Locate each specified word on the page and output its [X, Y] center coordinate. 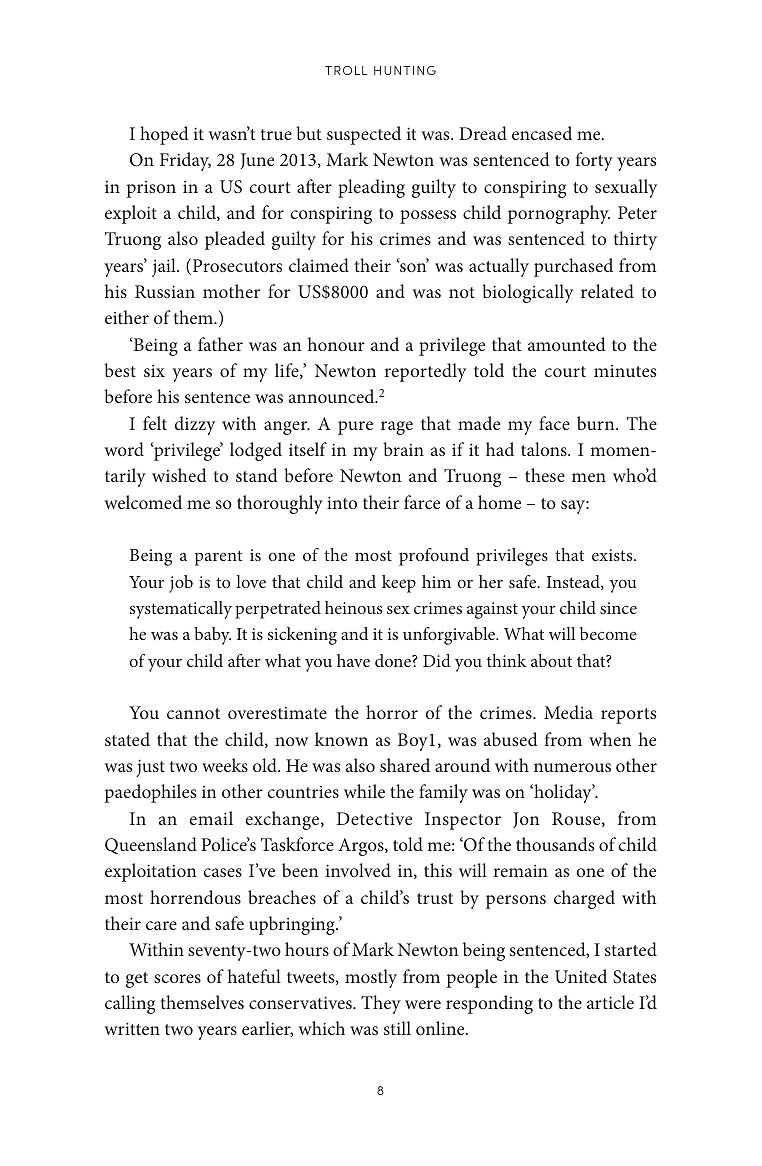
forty [594, 161]
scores [177, 978]
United [581, 976]
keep [399, 584]
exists [613, 555]
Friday [185, 161]
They [381, 1004]
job [181, 584]
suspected [364, 135]
